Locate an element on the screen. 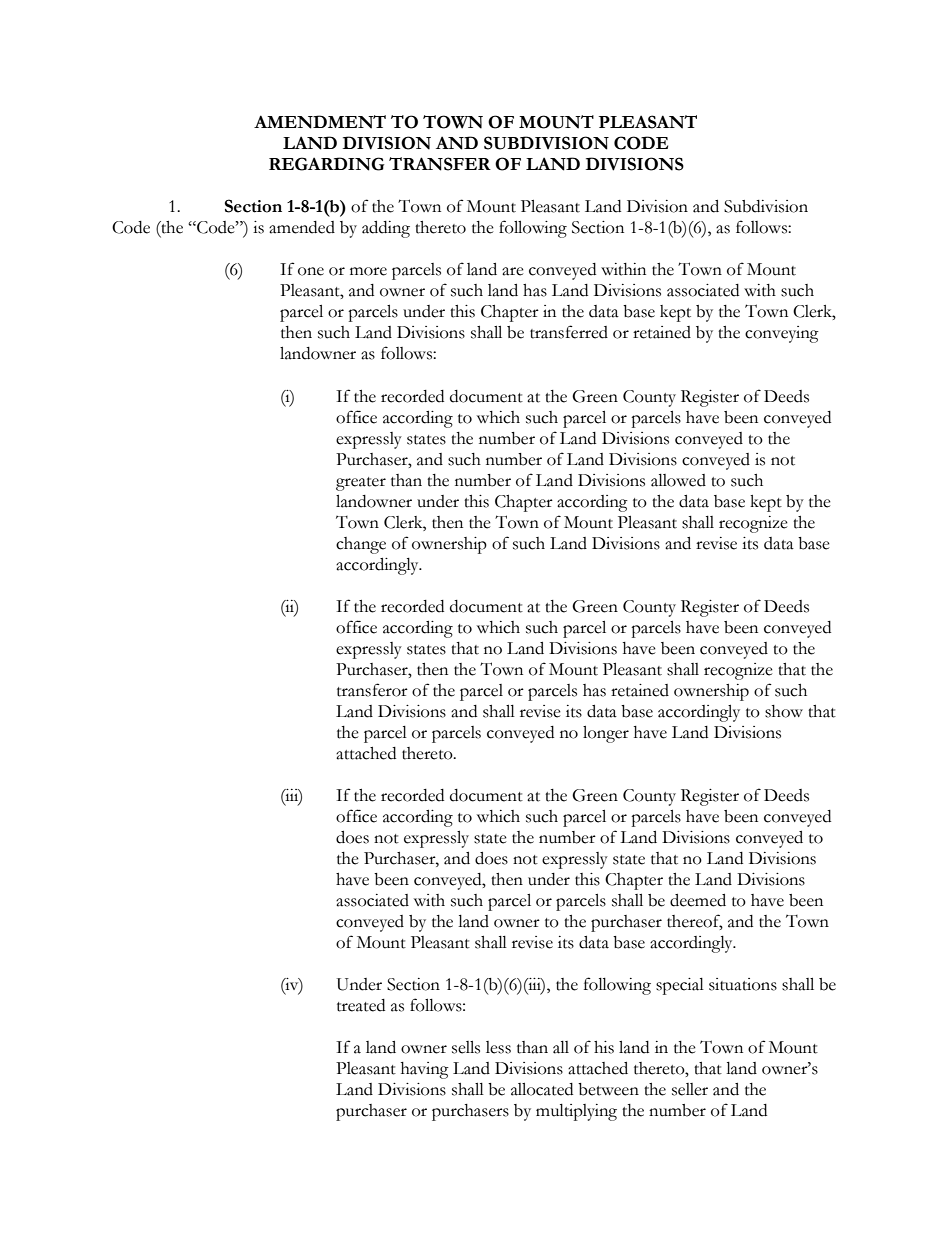 Image resolution: width=952 pixels, height=1233 pixels. longer is located at coordinates (606, 734).
